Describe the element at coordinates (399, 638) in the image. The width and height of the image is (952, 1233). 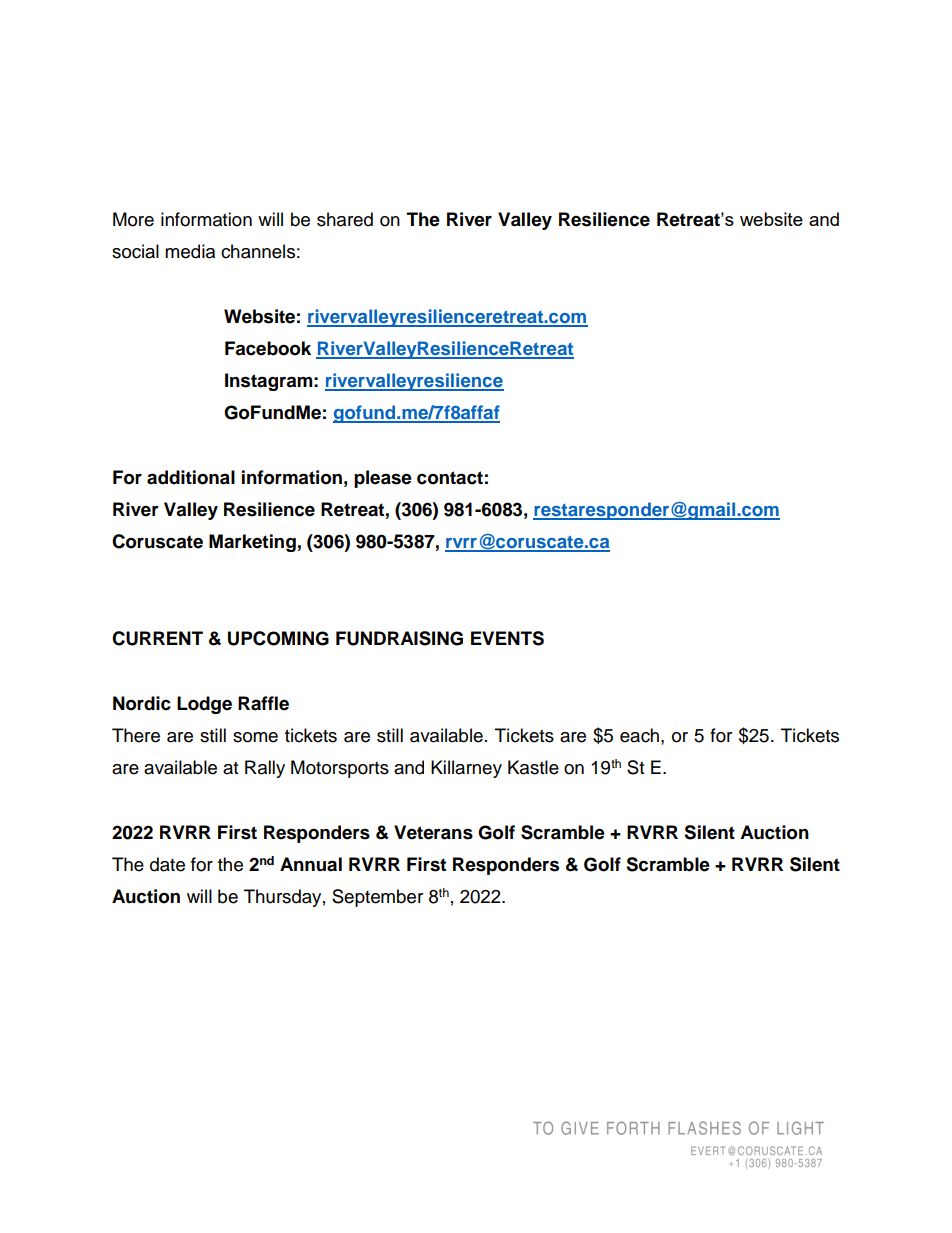
I see `FUNDRAISING` at that location.
